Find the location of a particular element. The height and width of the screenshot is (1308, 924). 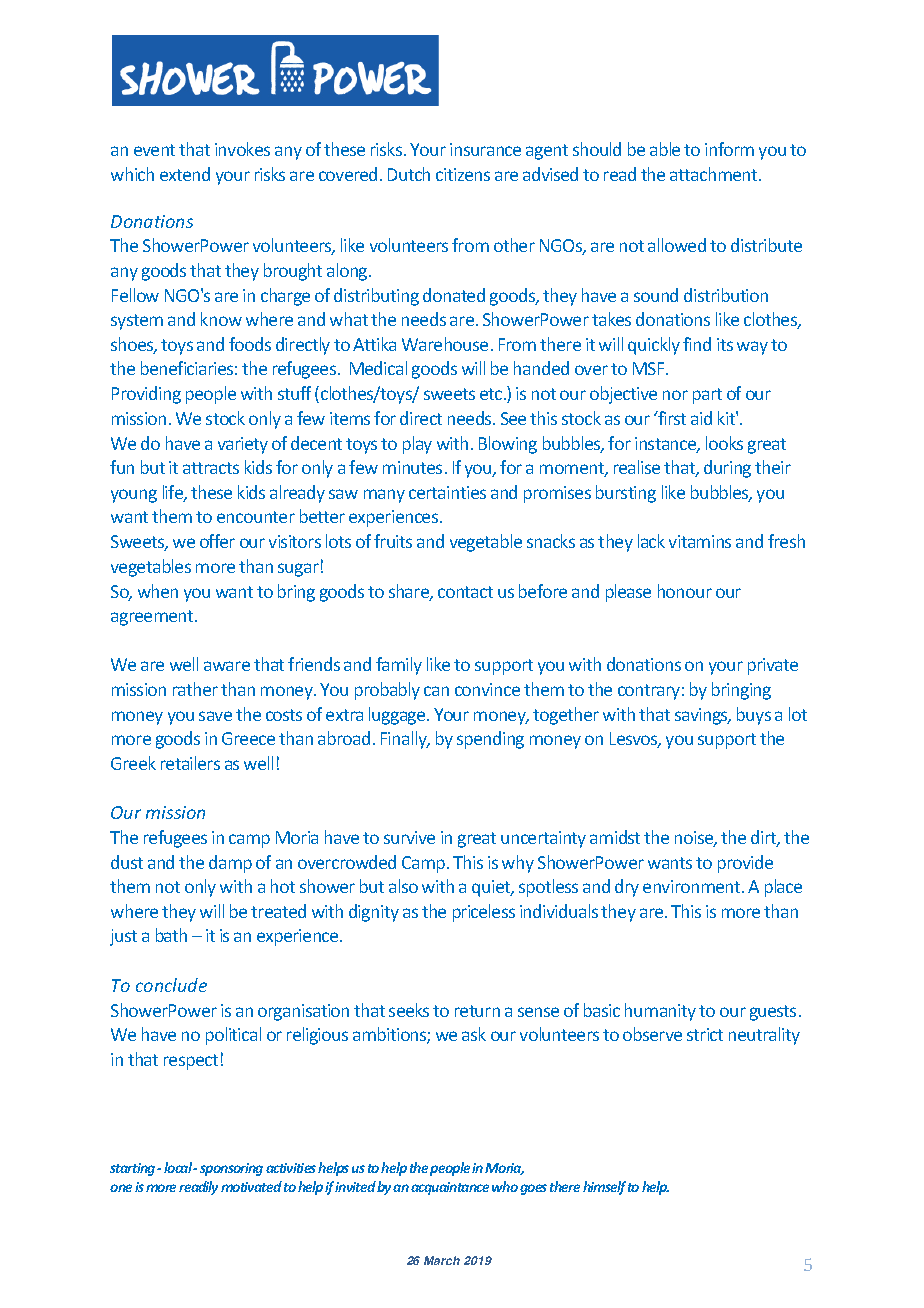

motivated is located at coordinates (251, 1186).
